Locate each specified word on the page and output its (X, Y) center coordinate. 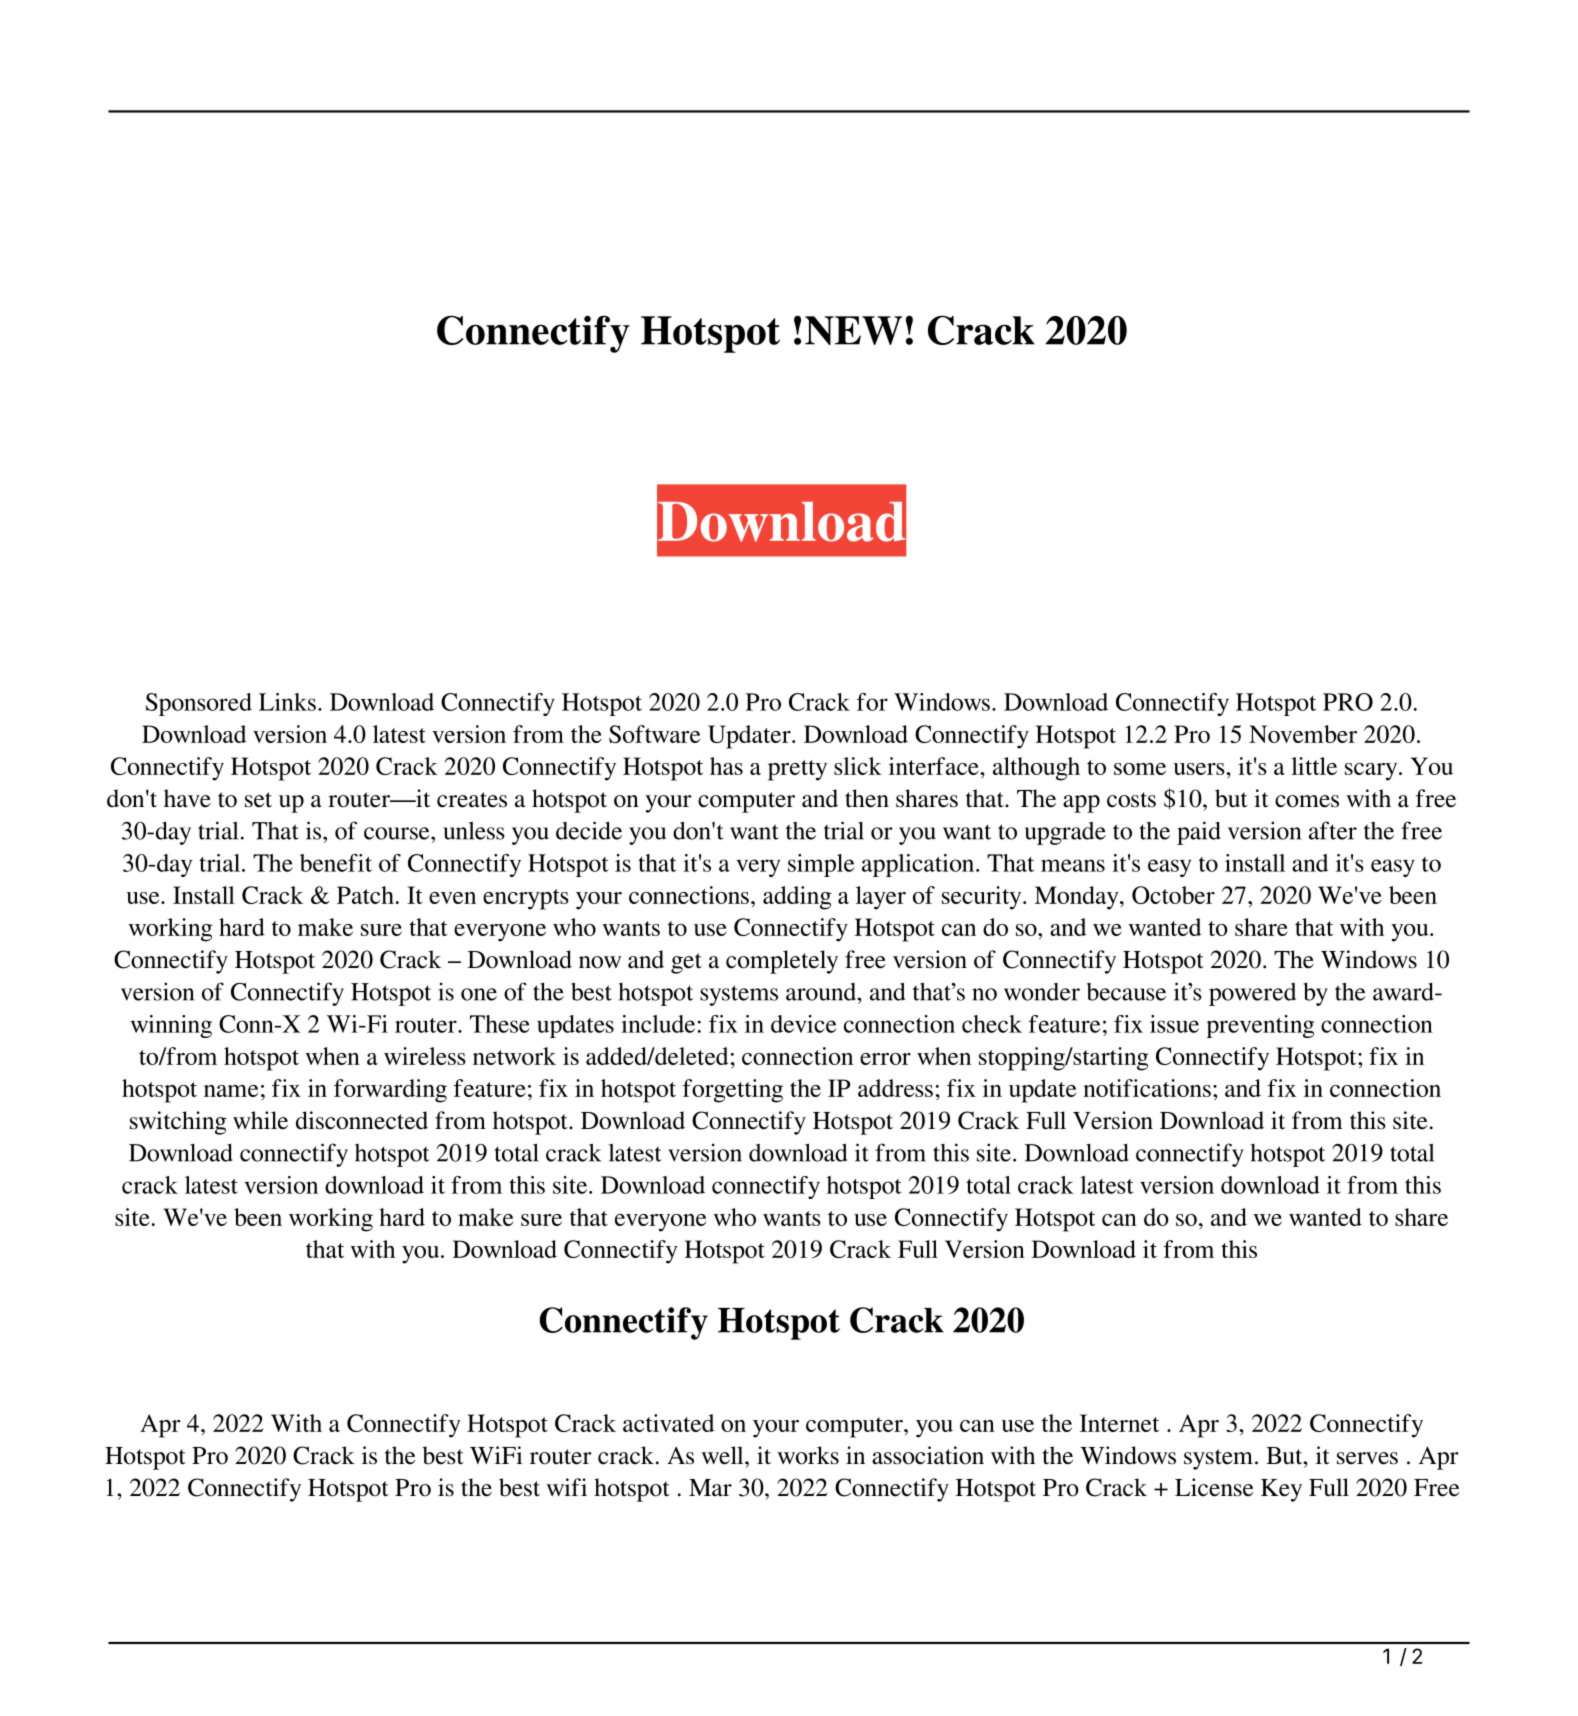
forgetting (733, 1091)
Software (654, 734)
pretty (797, 770)
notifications (1147, 1088)
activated (668, 1423)
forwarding (390, 1091)
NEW (853, 330)
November (1303, 734)
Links (287, 702)
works (808, 1455)
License (1214, 1487)
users (1200, 769)
